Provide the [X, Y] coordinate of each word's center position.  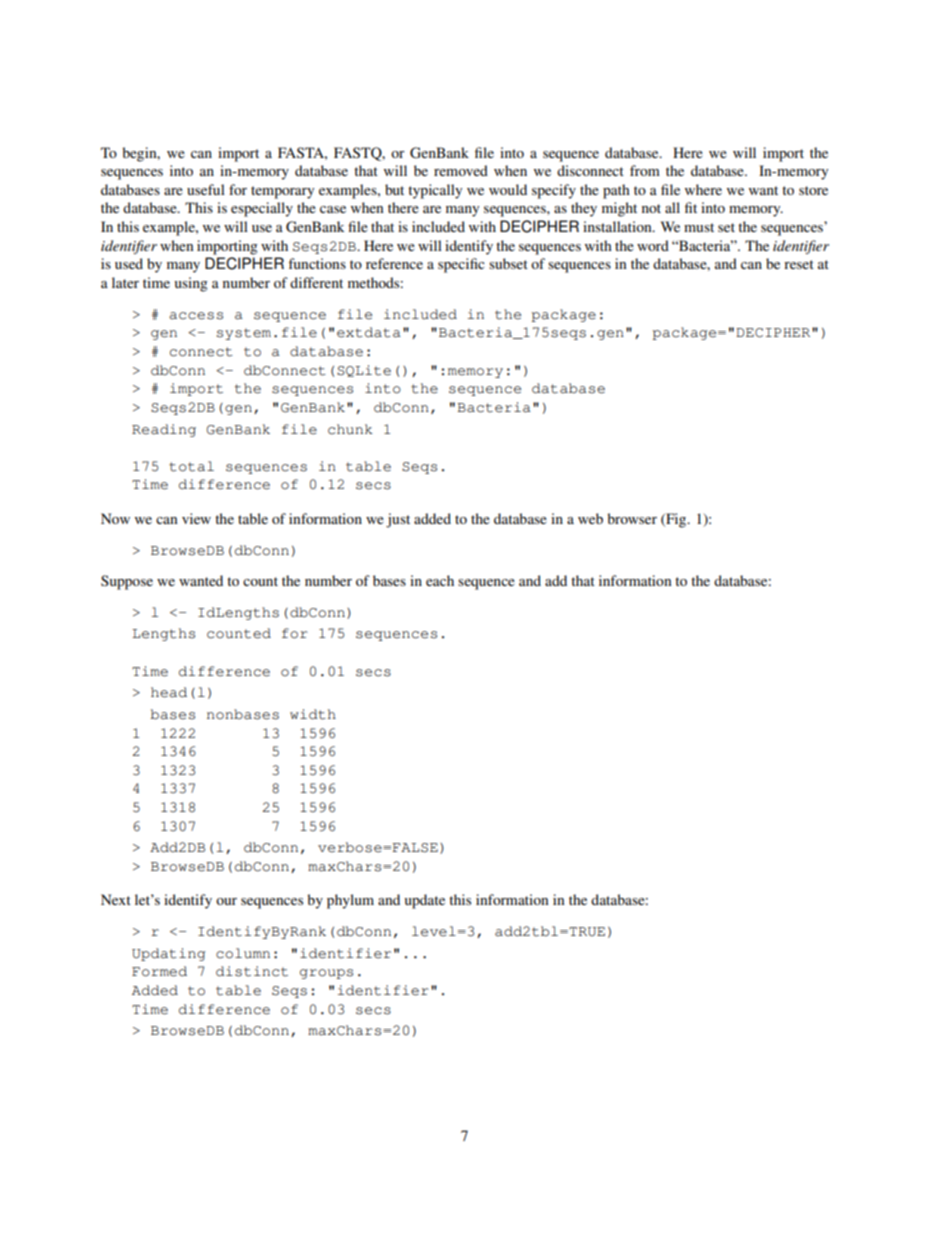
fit [691, 207]
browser [632, 518]
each [440, 580]
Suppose [127, 582]
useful [206, 189]
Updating [168, 954]
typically [435, 191]
